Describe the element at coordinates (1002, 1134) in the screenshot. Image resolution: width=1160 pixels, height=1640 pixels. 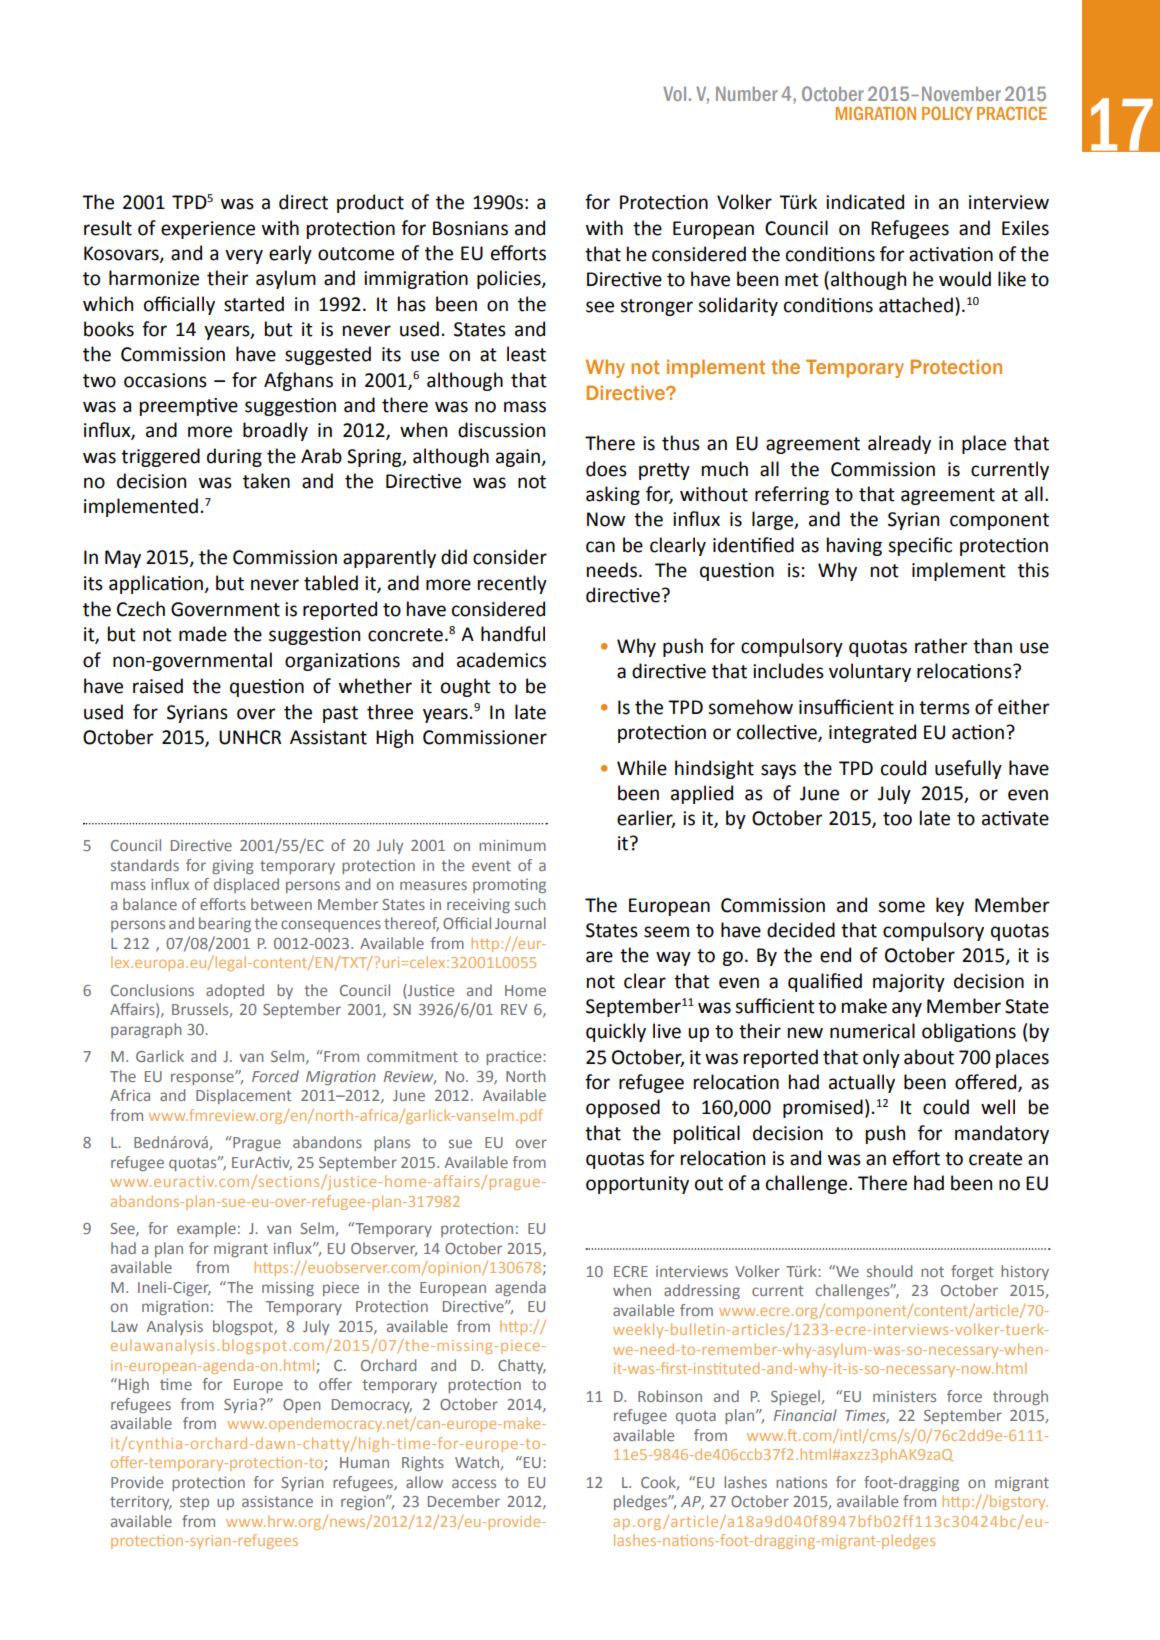
I see `mandatory` at that location.
